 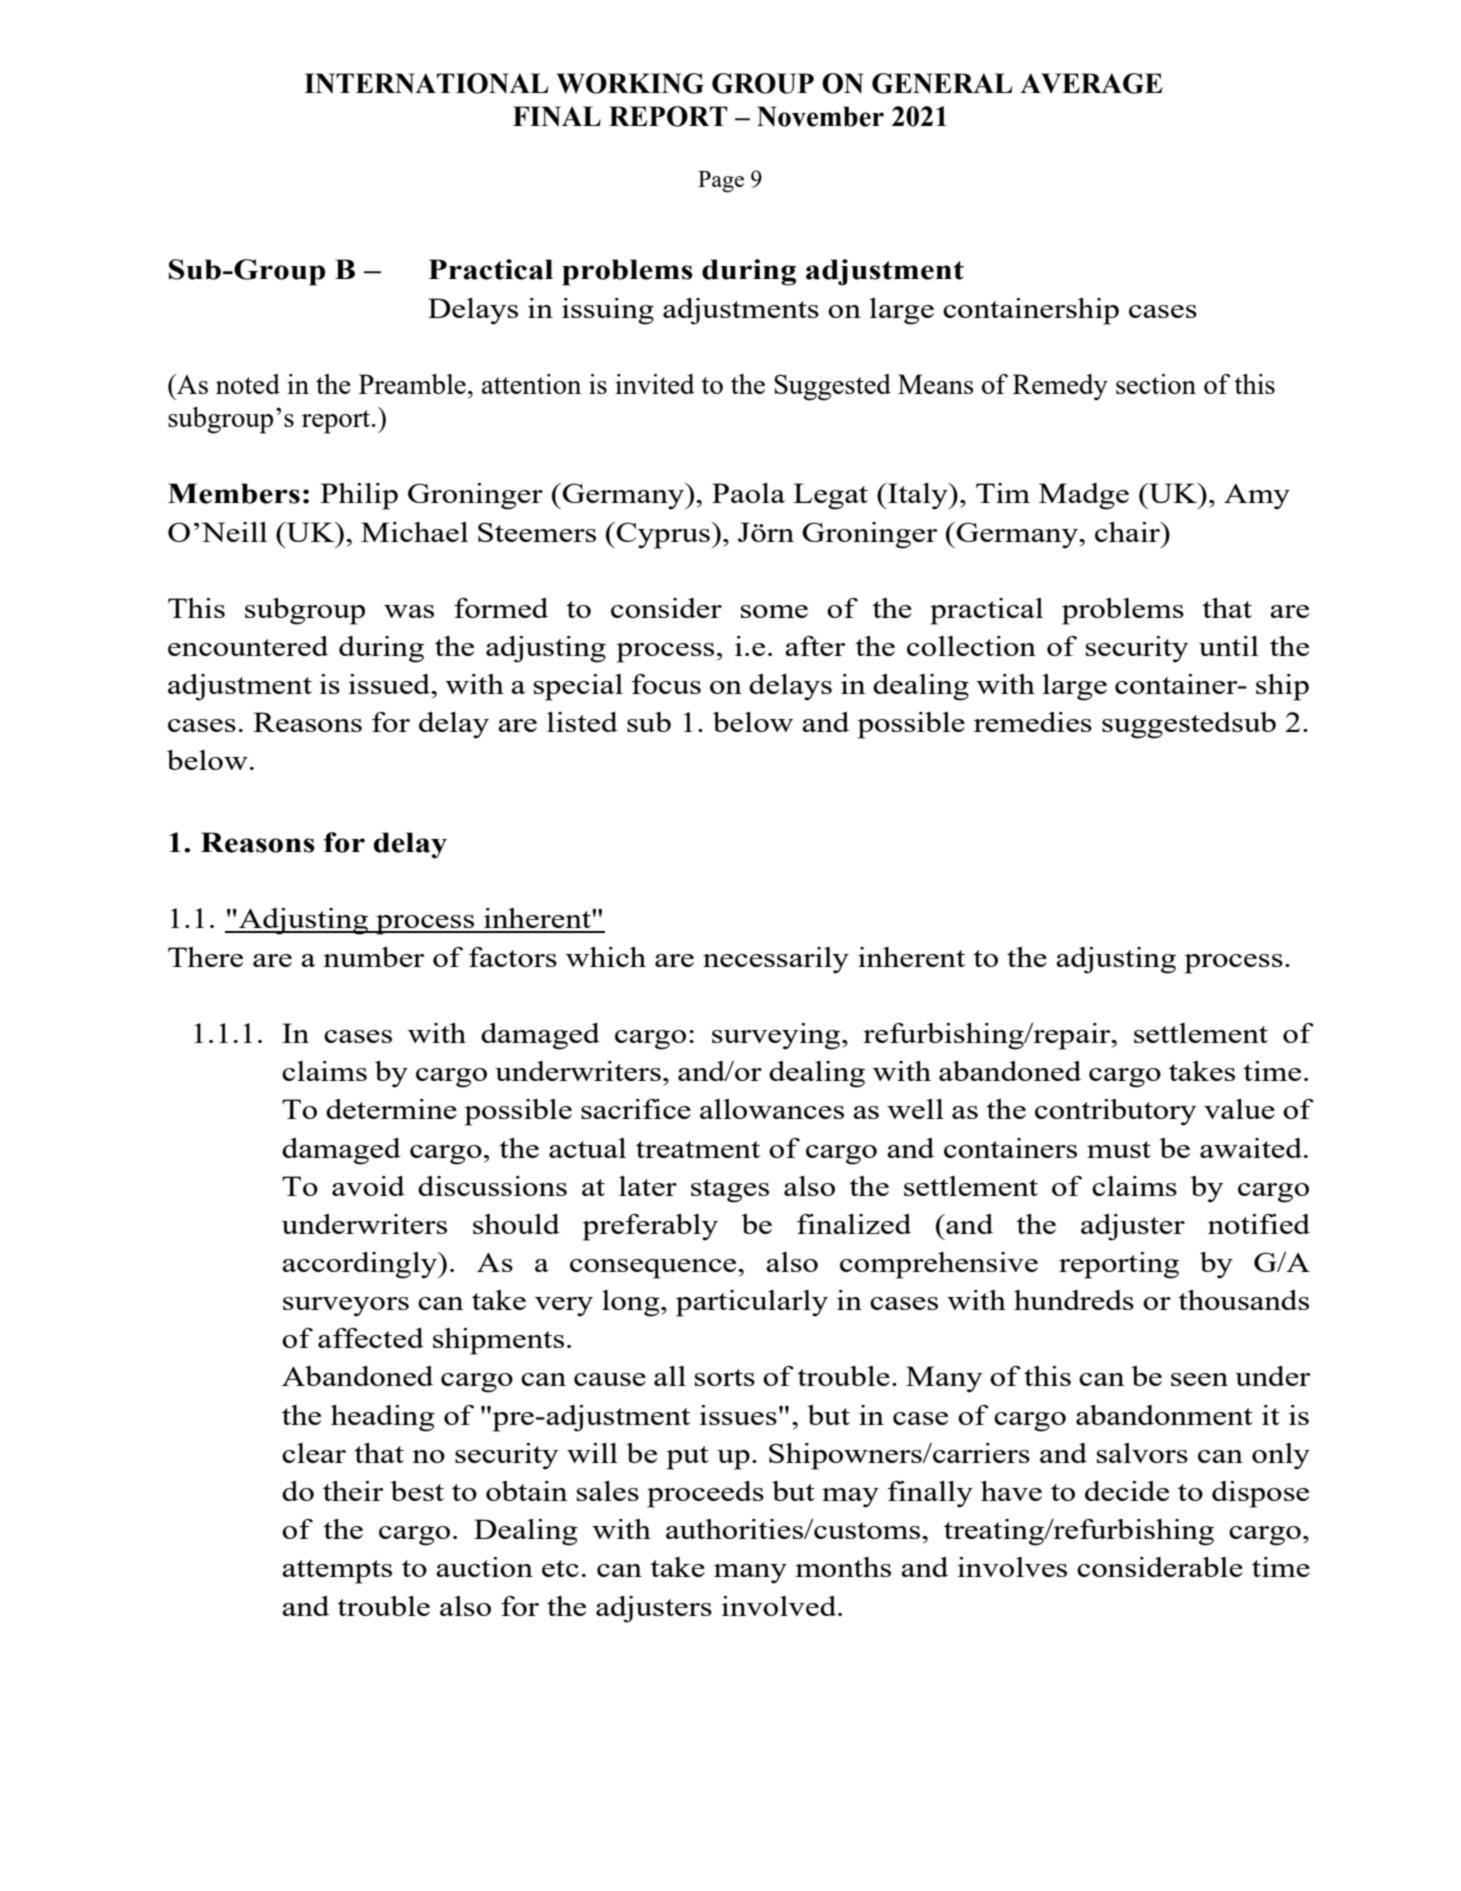 What do you see at coordinates (391, 1109) in the page?
I see `determine` at bounding box center [391, 1109].
